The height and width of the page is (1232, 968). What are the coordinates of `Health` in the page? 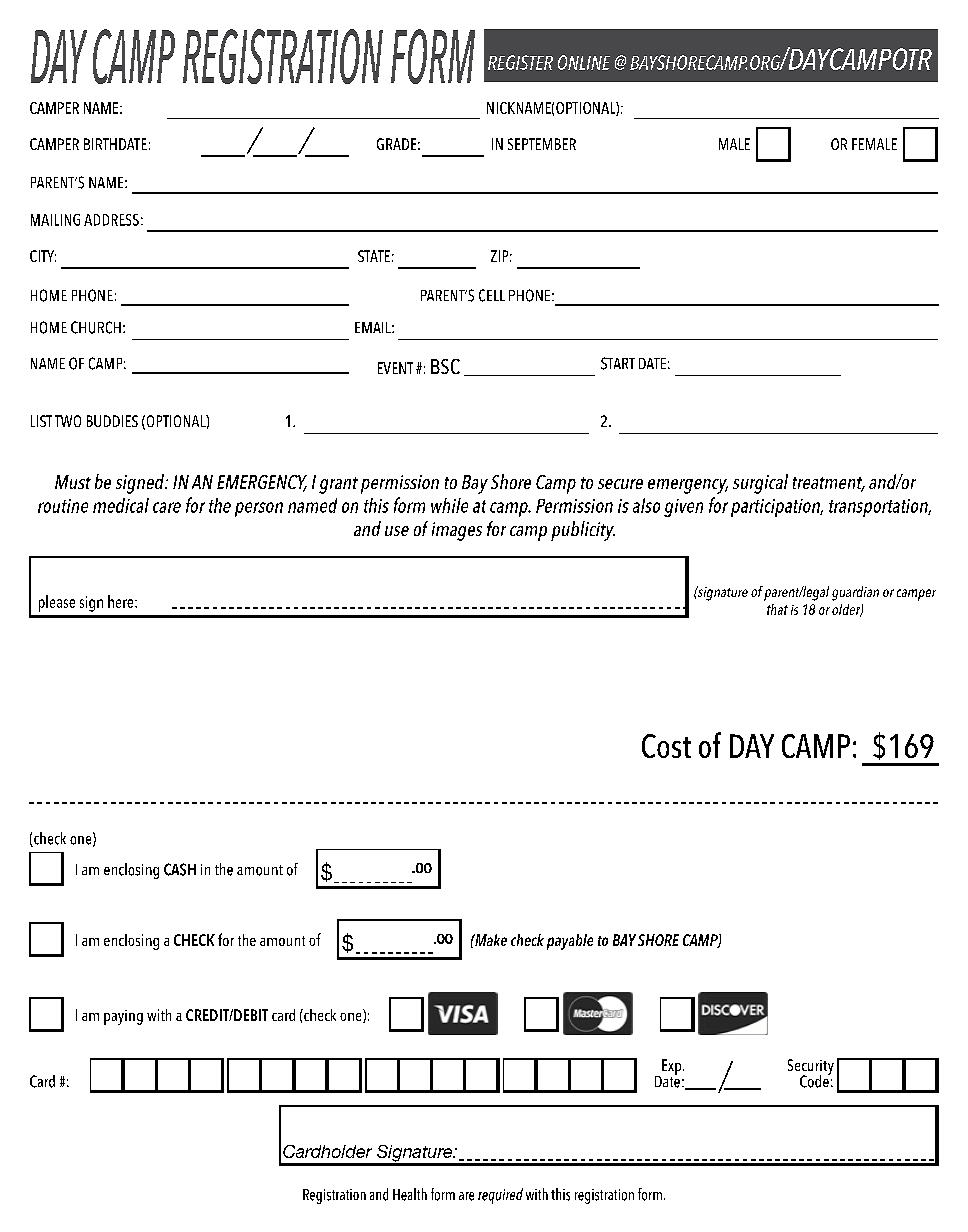 It's located at (410, 1194).
